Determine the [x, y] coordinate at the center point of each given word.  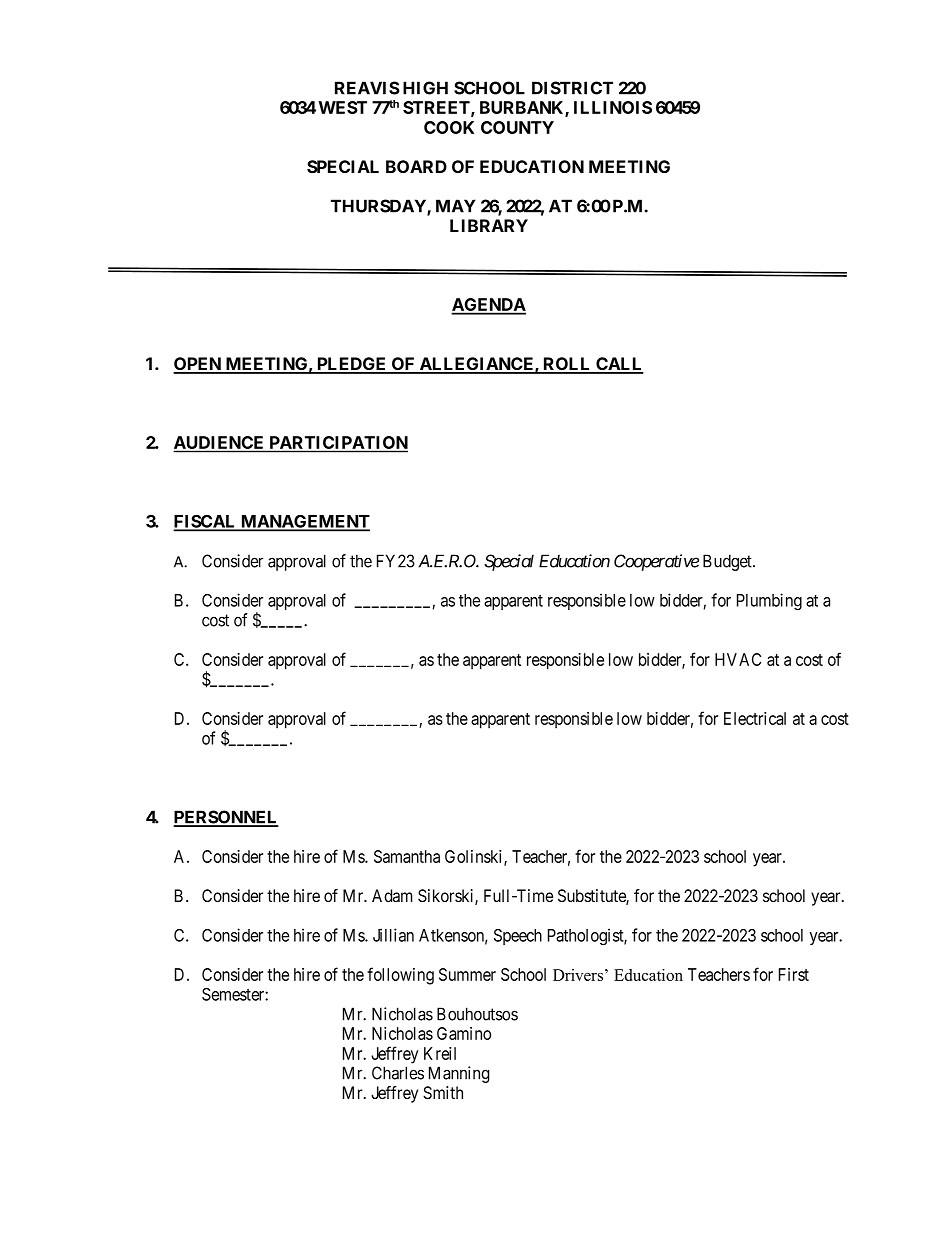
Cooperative [656, 562]
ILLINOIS [613, 107]
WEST [343, 107]
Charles [398, 1073]
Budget [728, 562]
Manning [459, 1074]
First [794, 974]
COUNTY [517, 127]
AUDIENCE [220, 444]
